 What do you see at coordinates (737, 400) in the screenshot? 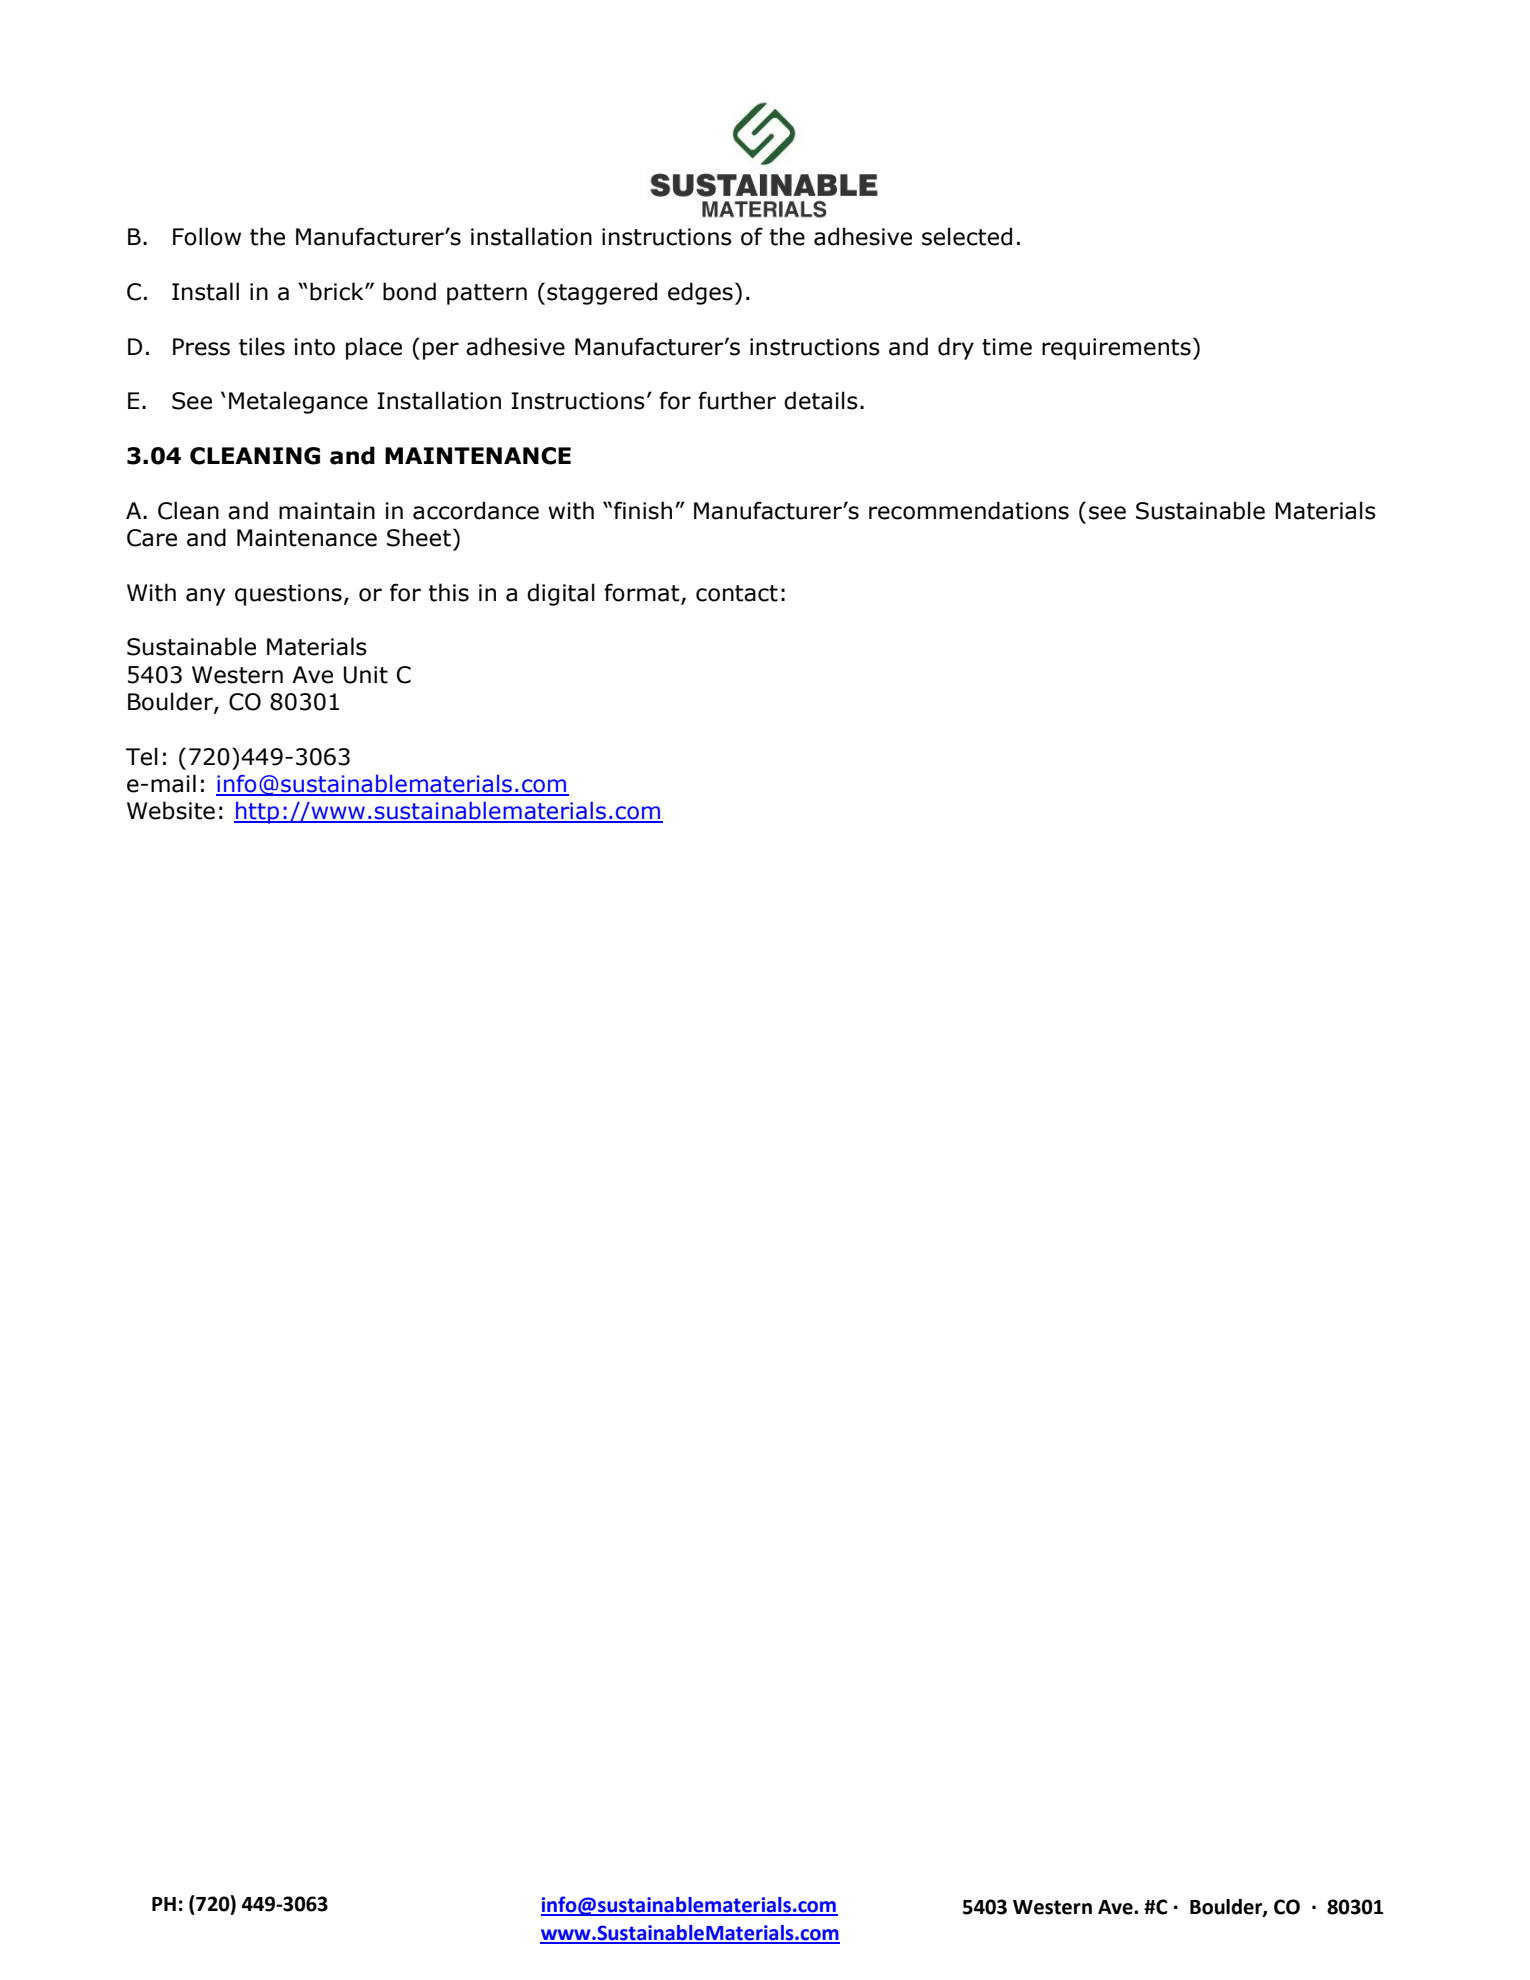
I see `further` at bounding box center [737, 400].
